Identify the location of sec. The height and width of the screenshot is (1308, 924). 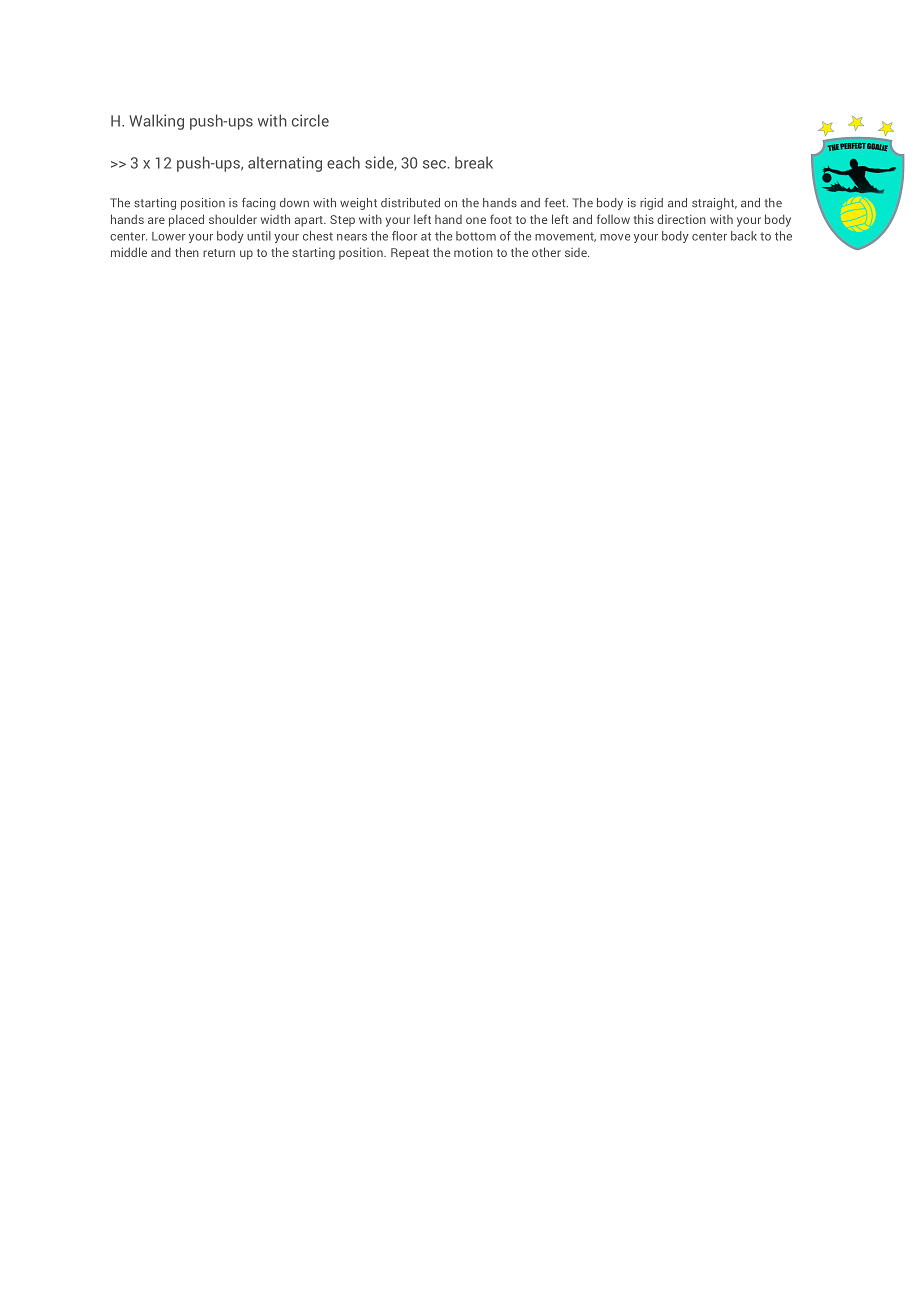
(434, 164).
